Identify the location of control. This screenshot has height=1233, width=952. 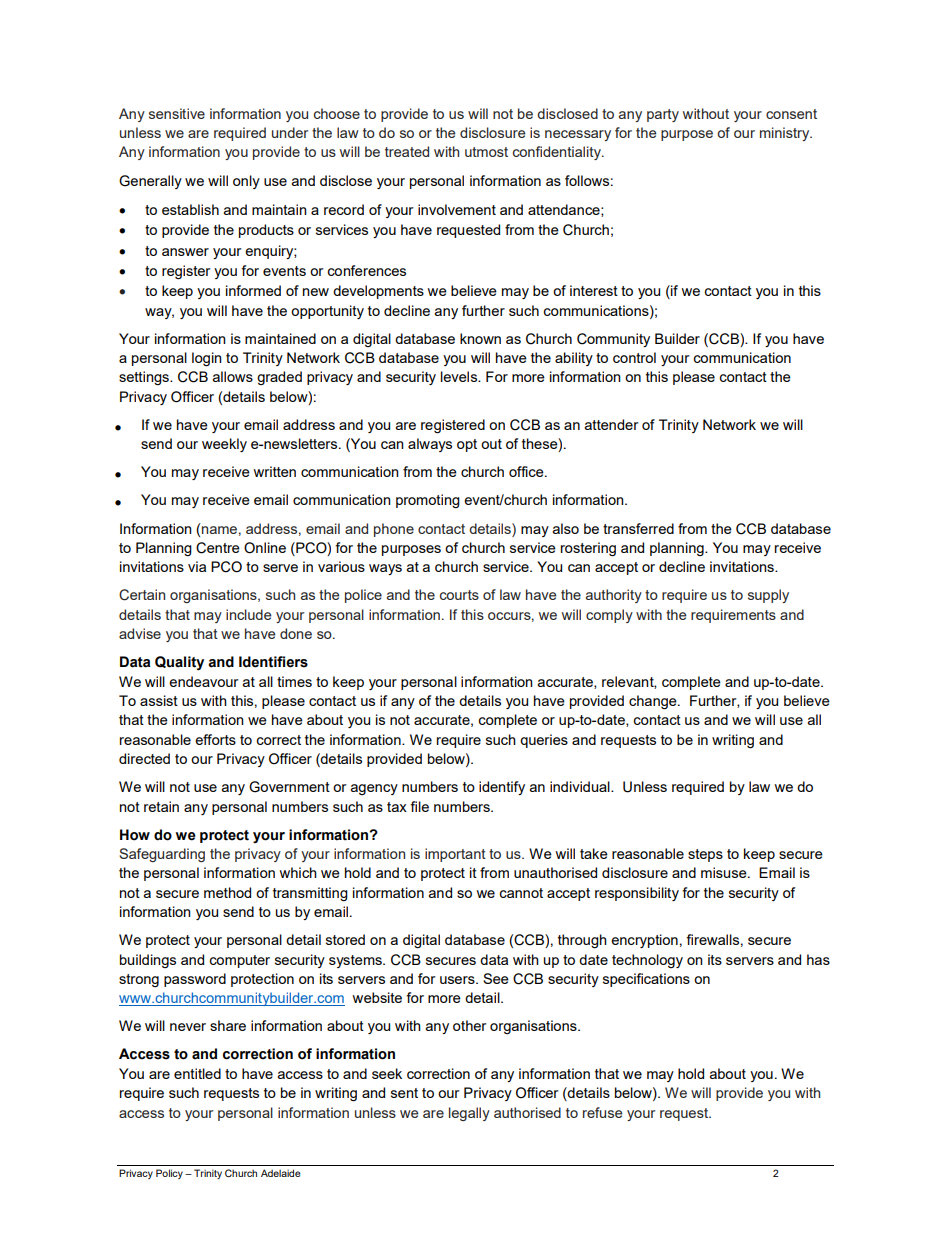
(634, 357).
